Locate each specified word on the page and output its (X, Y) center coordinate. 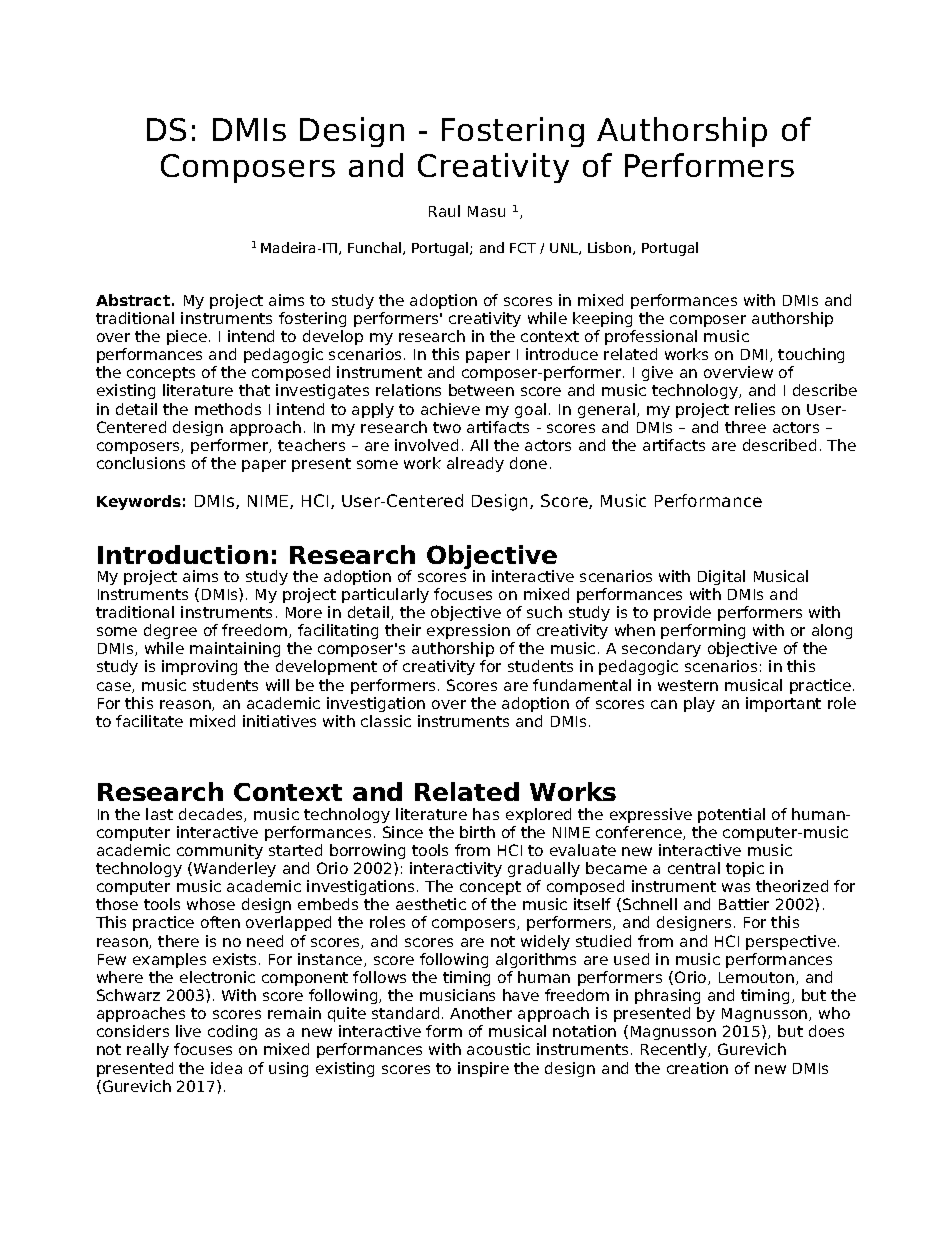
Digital (721, 577)
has (486, 814)
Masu (486, 211)
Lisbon (611, 248)
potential (731, 815)
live (188, 1031)
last (159, 814)
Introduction (183, 554)
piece (188, 337)
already (475, 464)
